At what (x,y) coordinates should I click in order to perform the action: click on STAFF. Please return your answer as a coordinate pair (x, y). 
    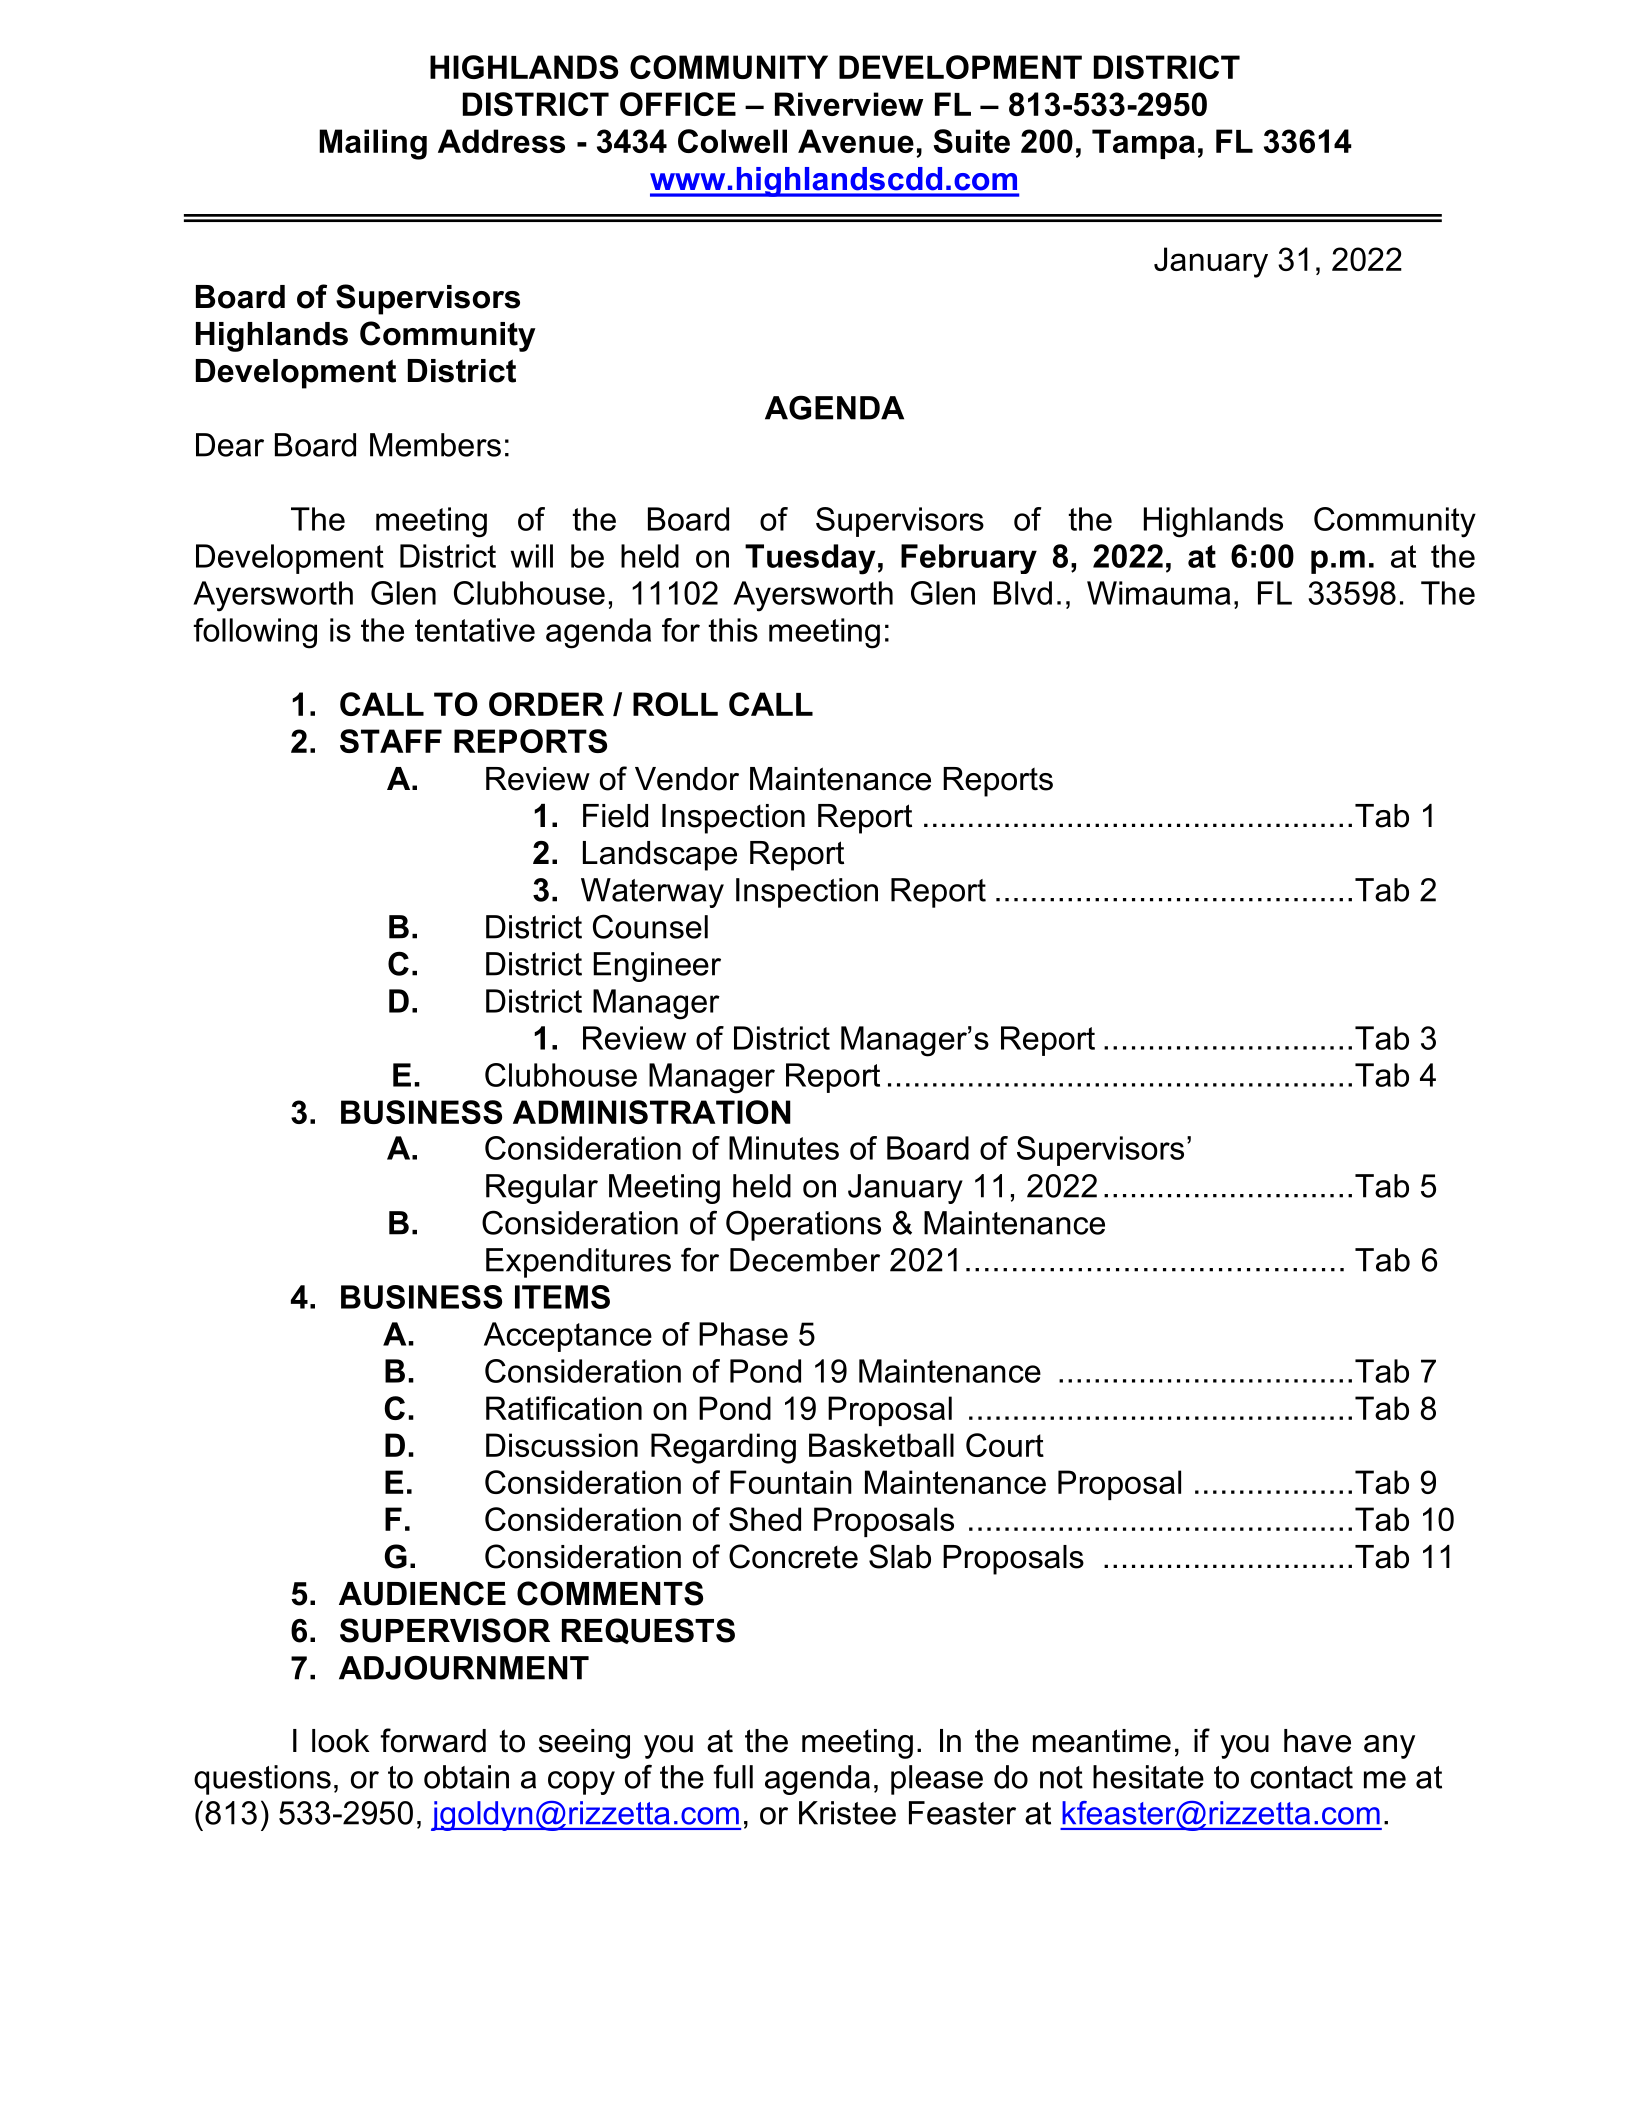
    Looking at the image, I should click on (391, 741).
